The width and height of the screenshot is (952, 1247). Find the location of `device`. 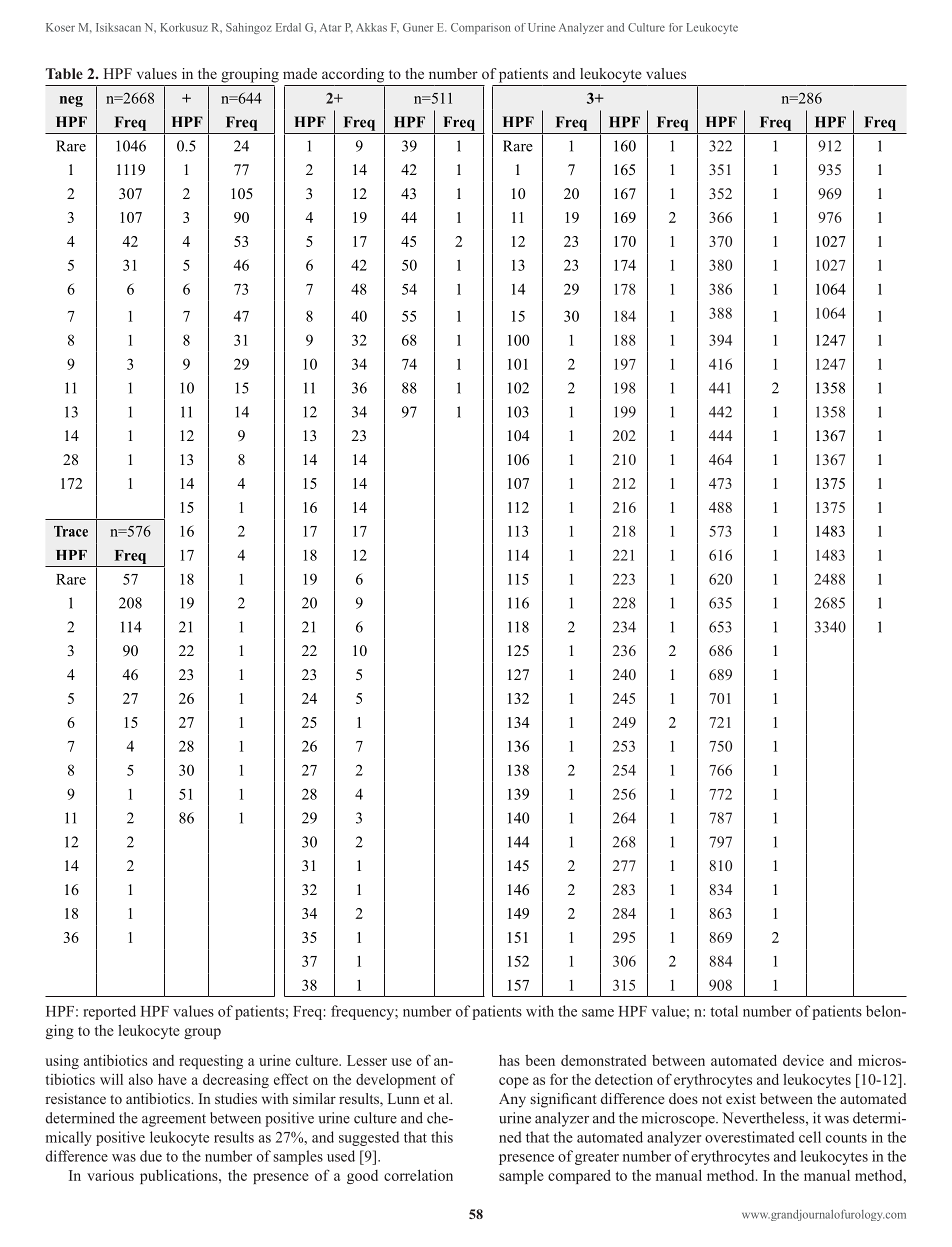

device is located at coordinates (803, 1060).
